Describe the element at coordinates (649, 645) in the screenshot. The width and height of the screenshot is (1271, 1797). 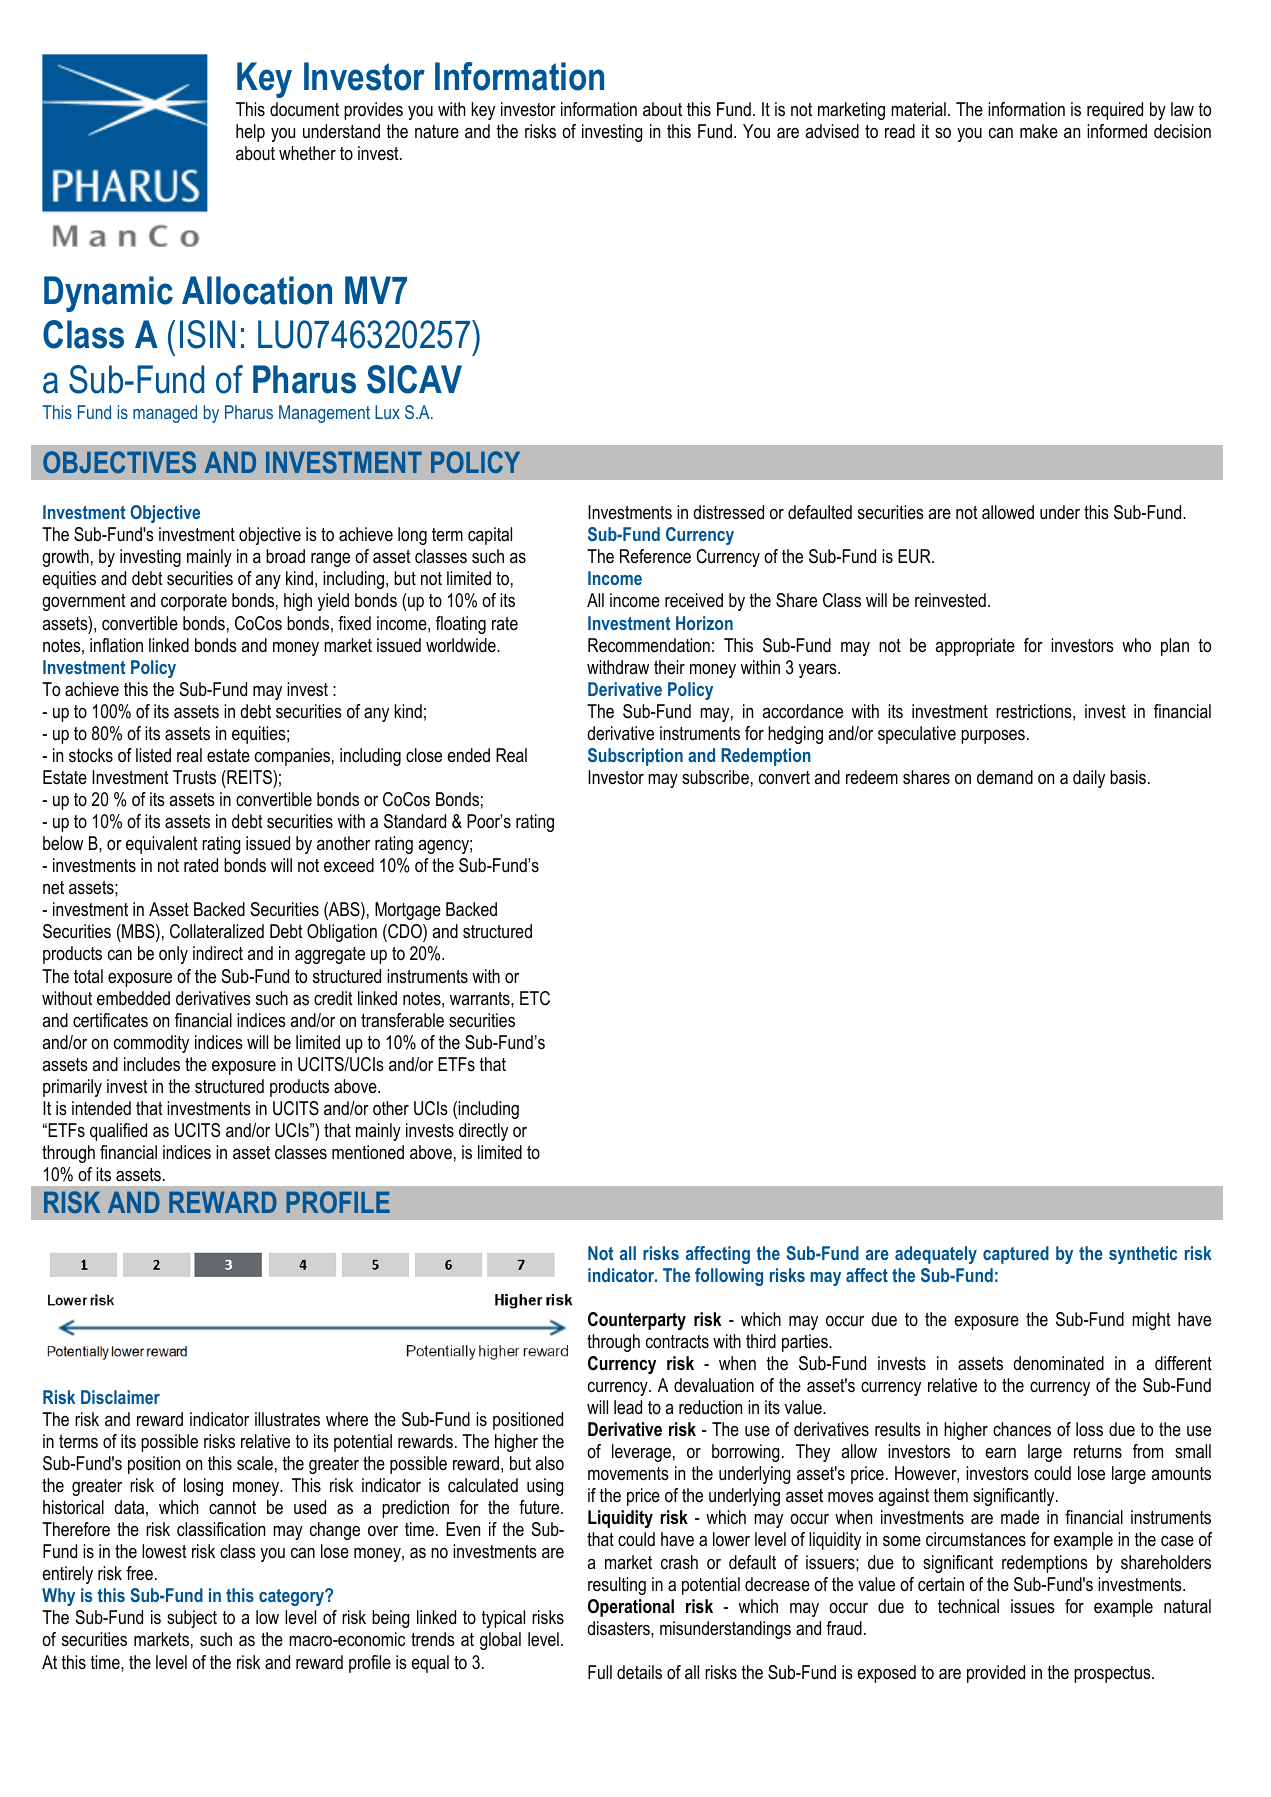
I see `Recommendation` at that location.
